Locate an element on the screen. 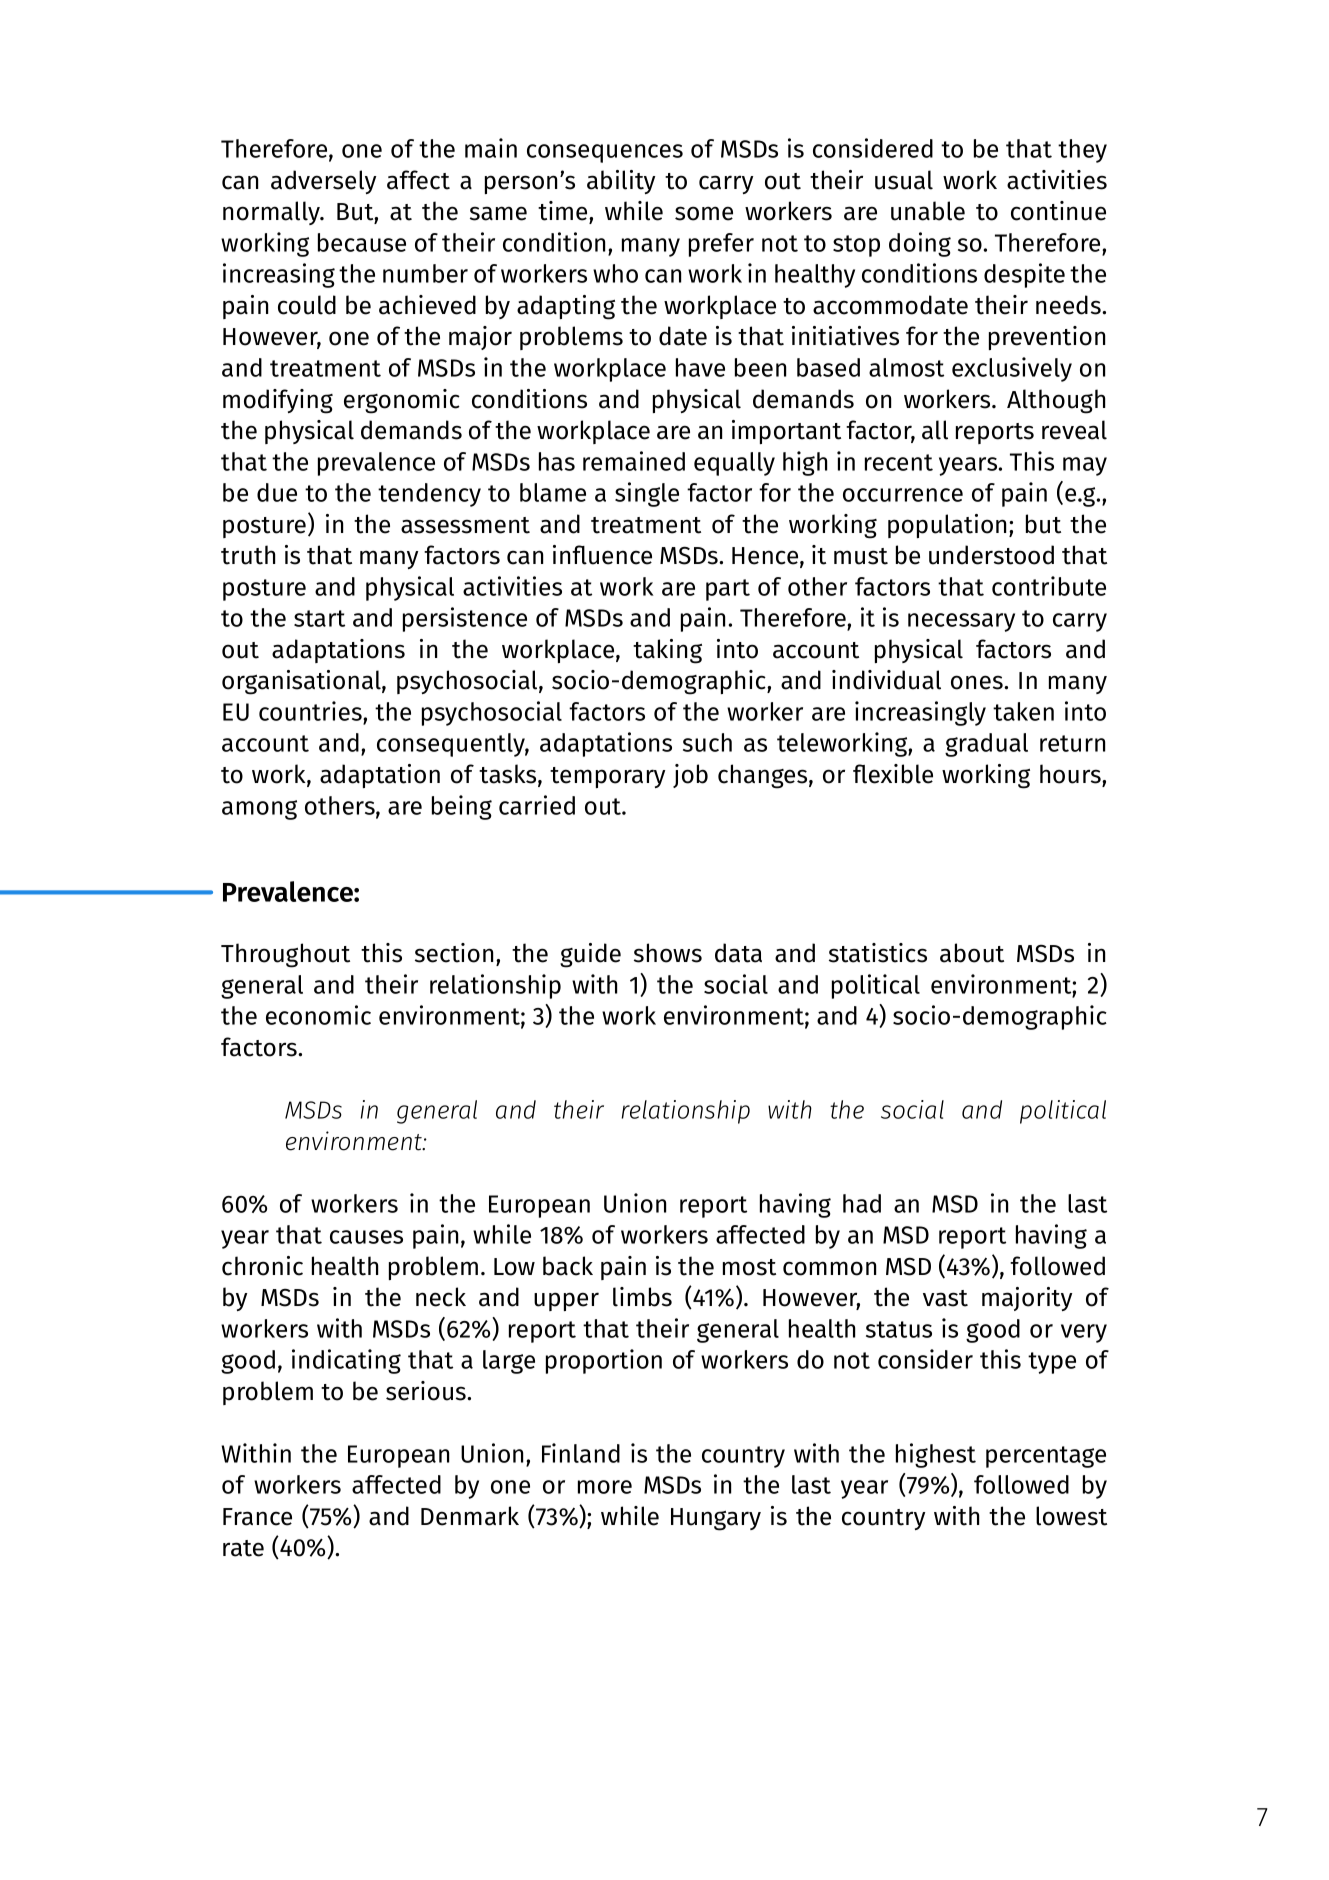 The image size is (1329, 1880). adversely is located at coordinates (323, 182).
